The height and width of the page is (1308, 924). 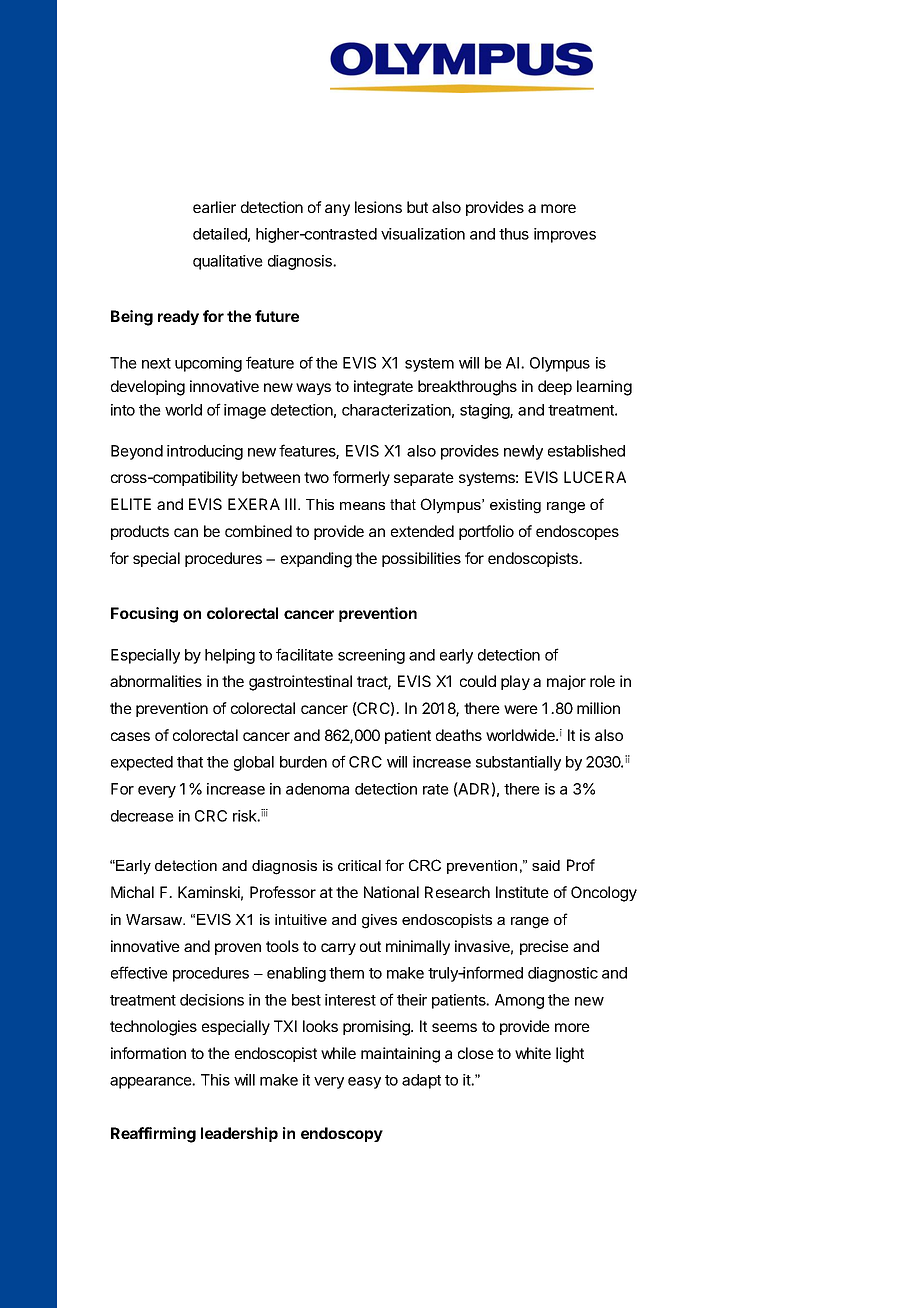 What do you see at coordinates (378, 207) in the page?
I see `lesions` at bounding box center [378, 207].
